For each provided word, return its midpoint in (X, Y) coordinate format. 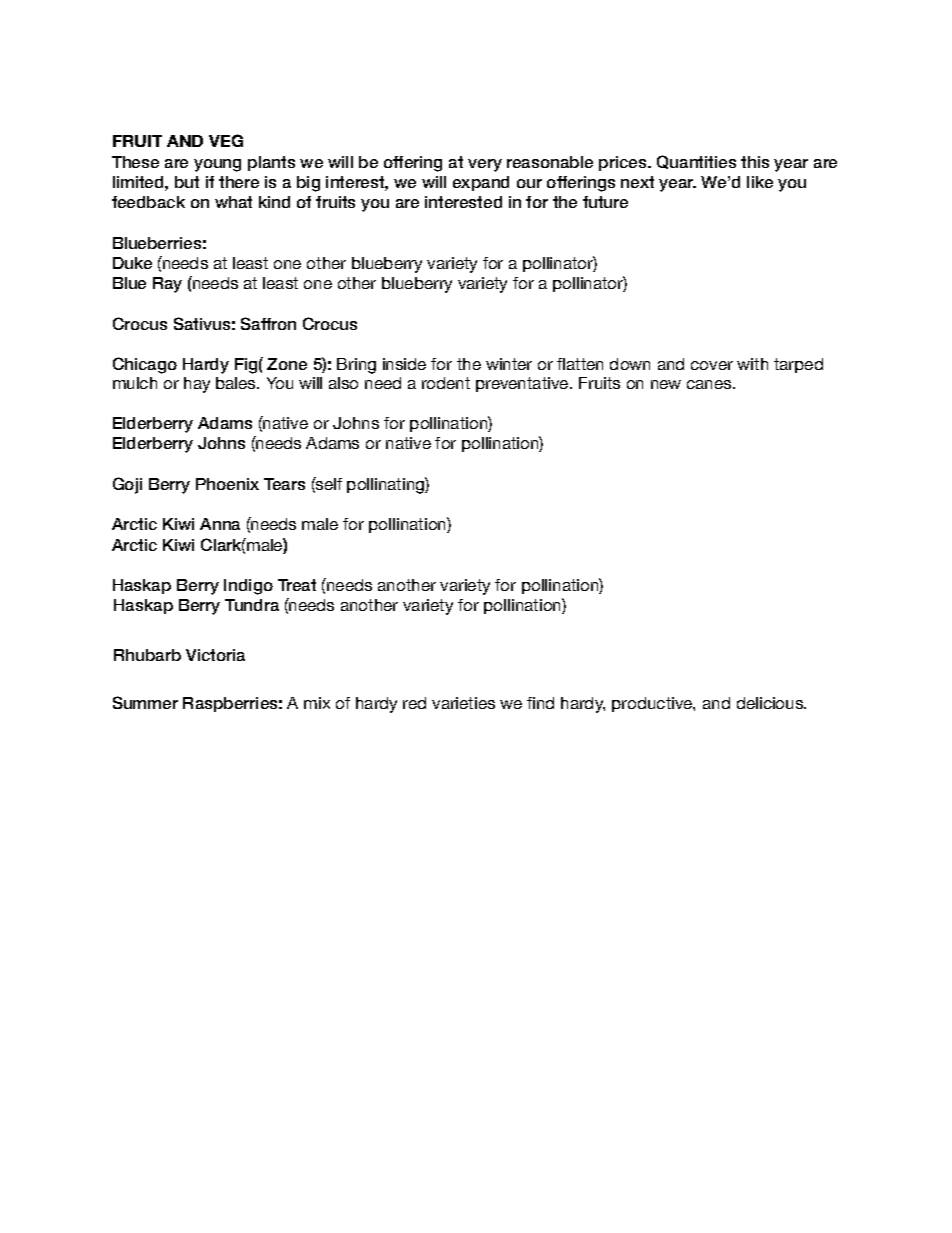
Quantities (696, 162)
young (217, 165)
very (485, 165)
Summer (145, 702)
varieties (463, 703)
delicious (771, 703)
